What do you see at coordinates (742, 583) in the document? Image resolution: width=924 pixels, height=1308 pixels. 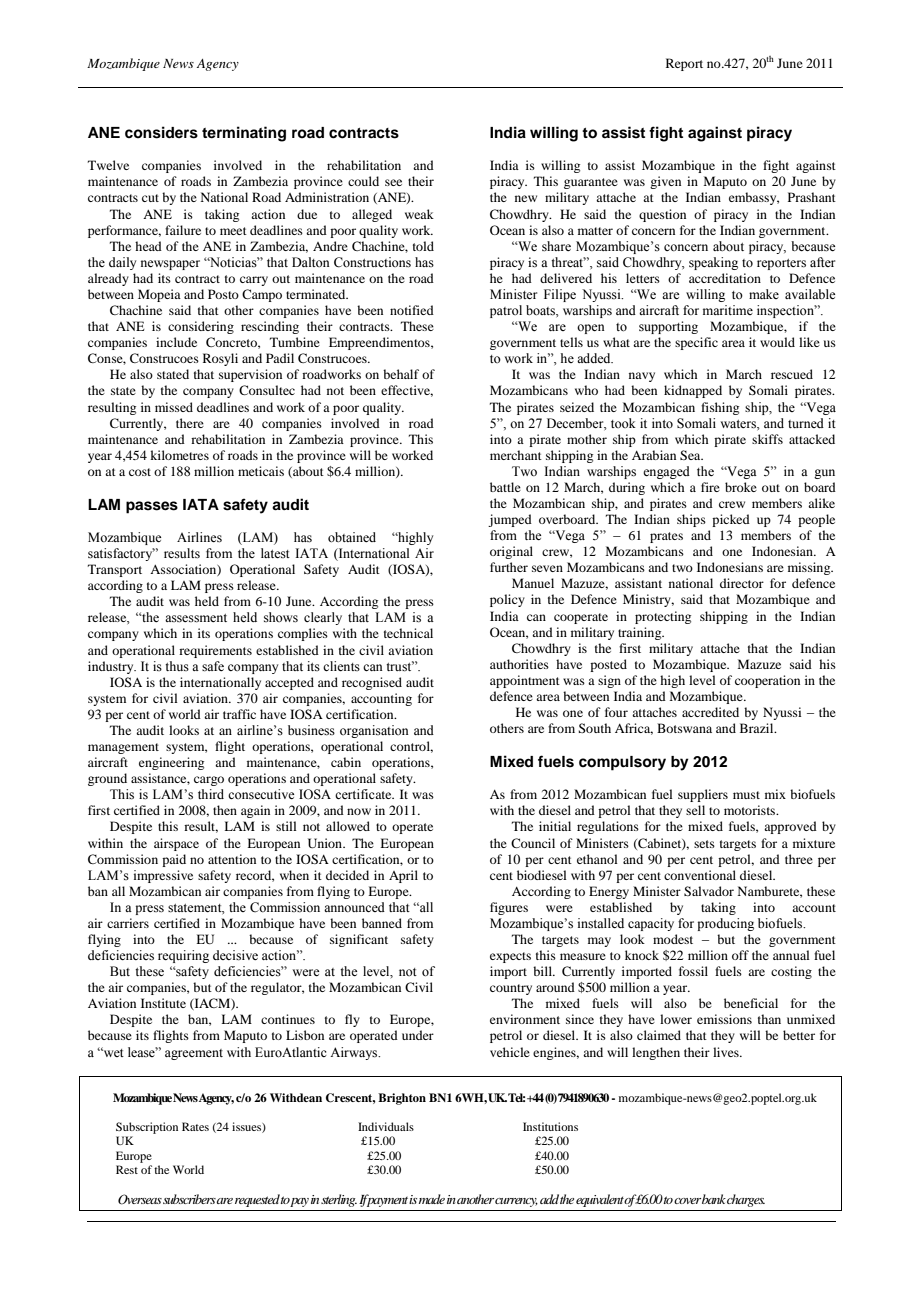 I see `director` at bounding box center [742, 583].
